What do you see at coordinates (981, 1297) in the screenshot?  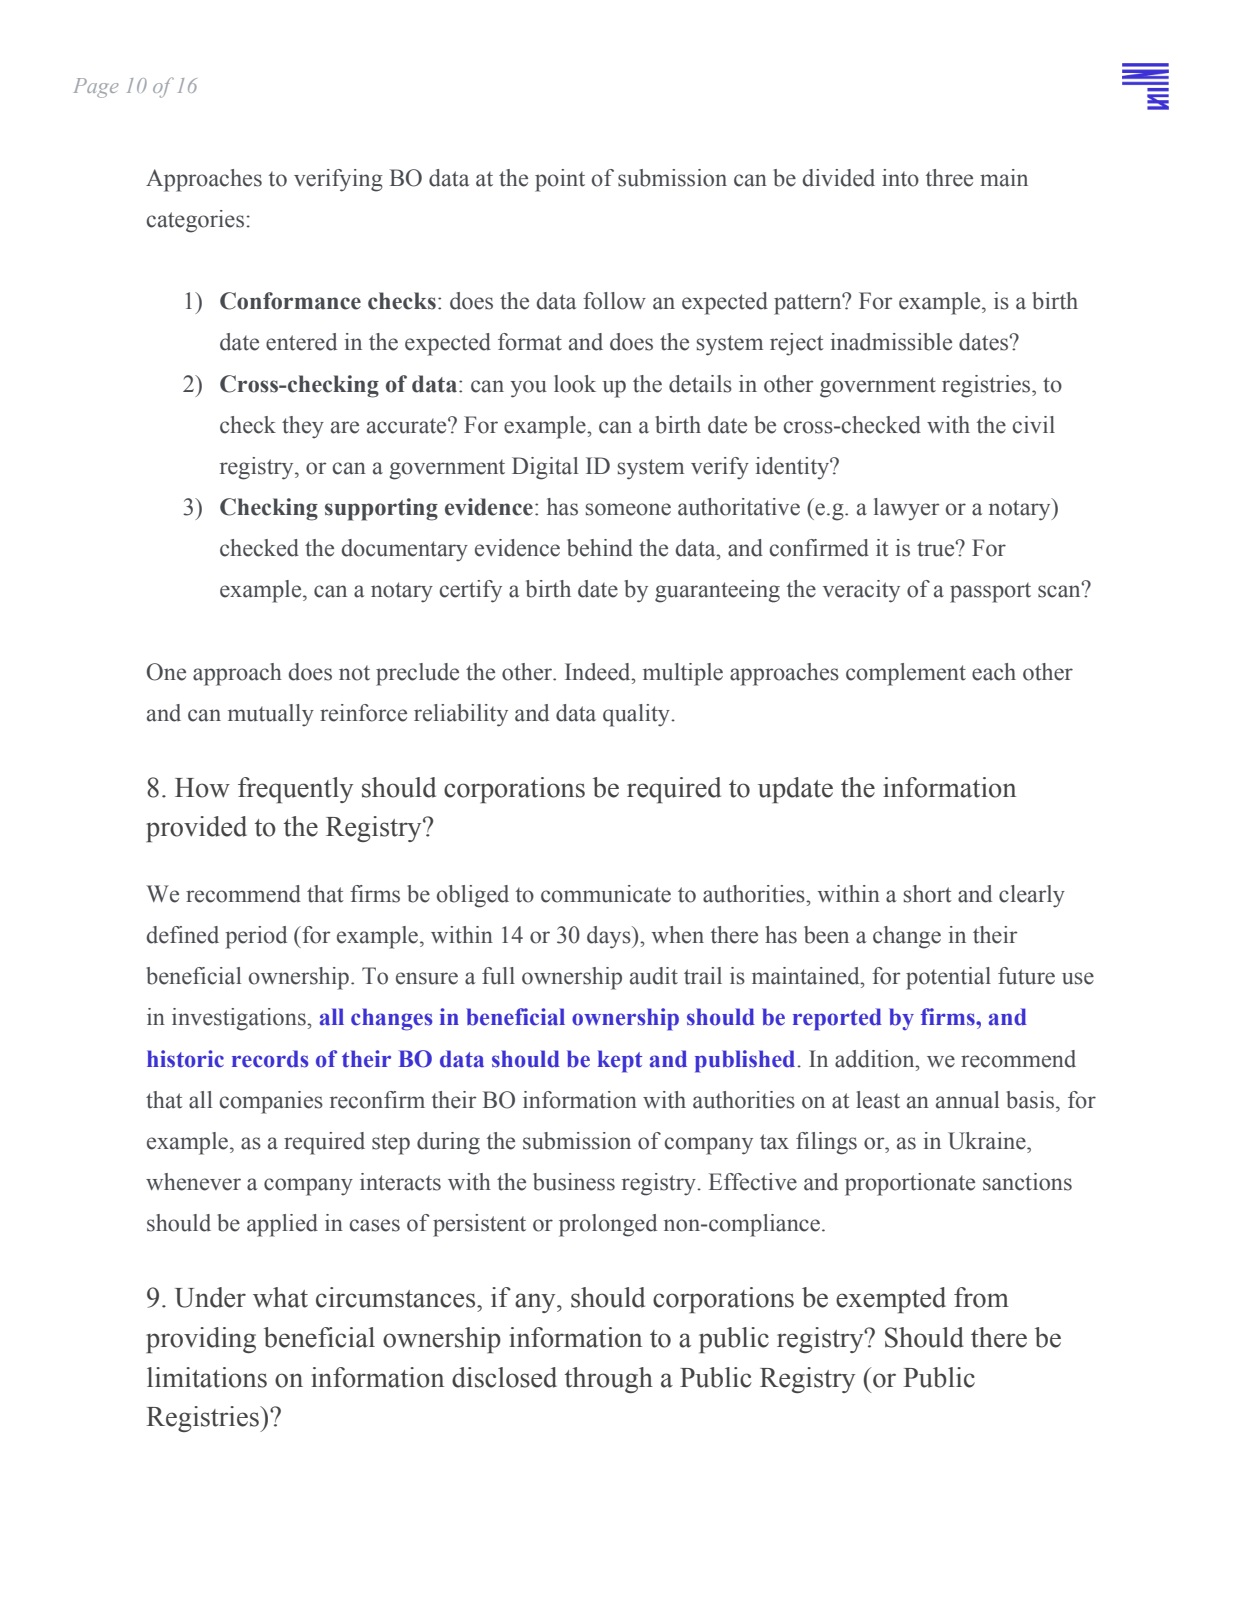 I see `from` at bounding box center [981, 1297].
